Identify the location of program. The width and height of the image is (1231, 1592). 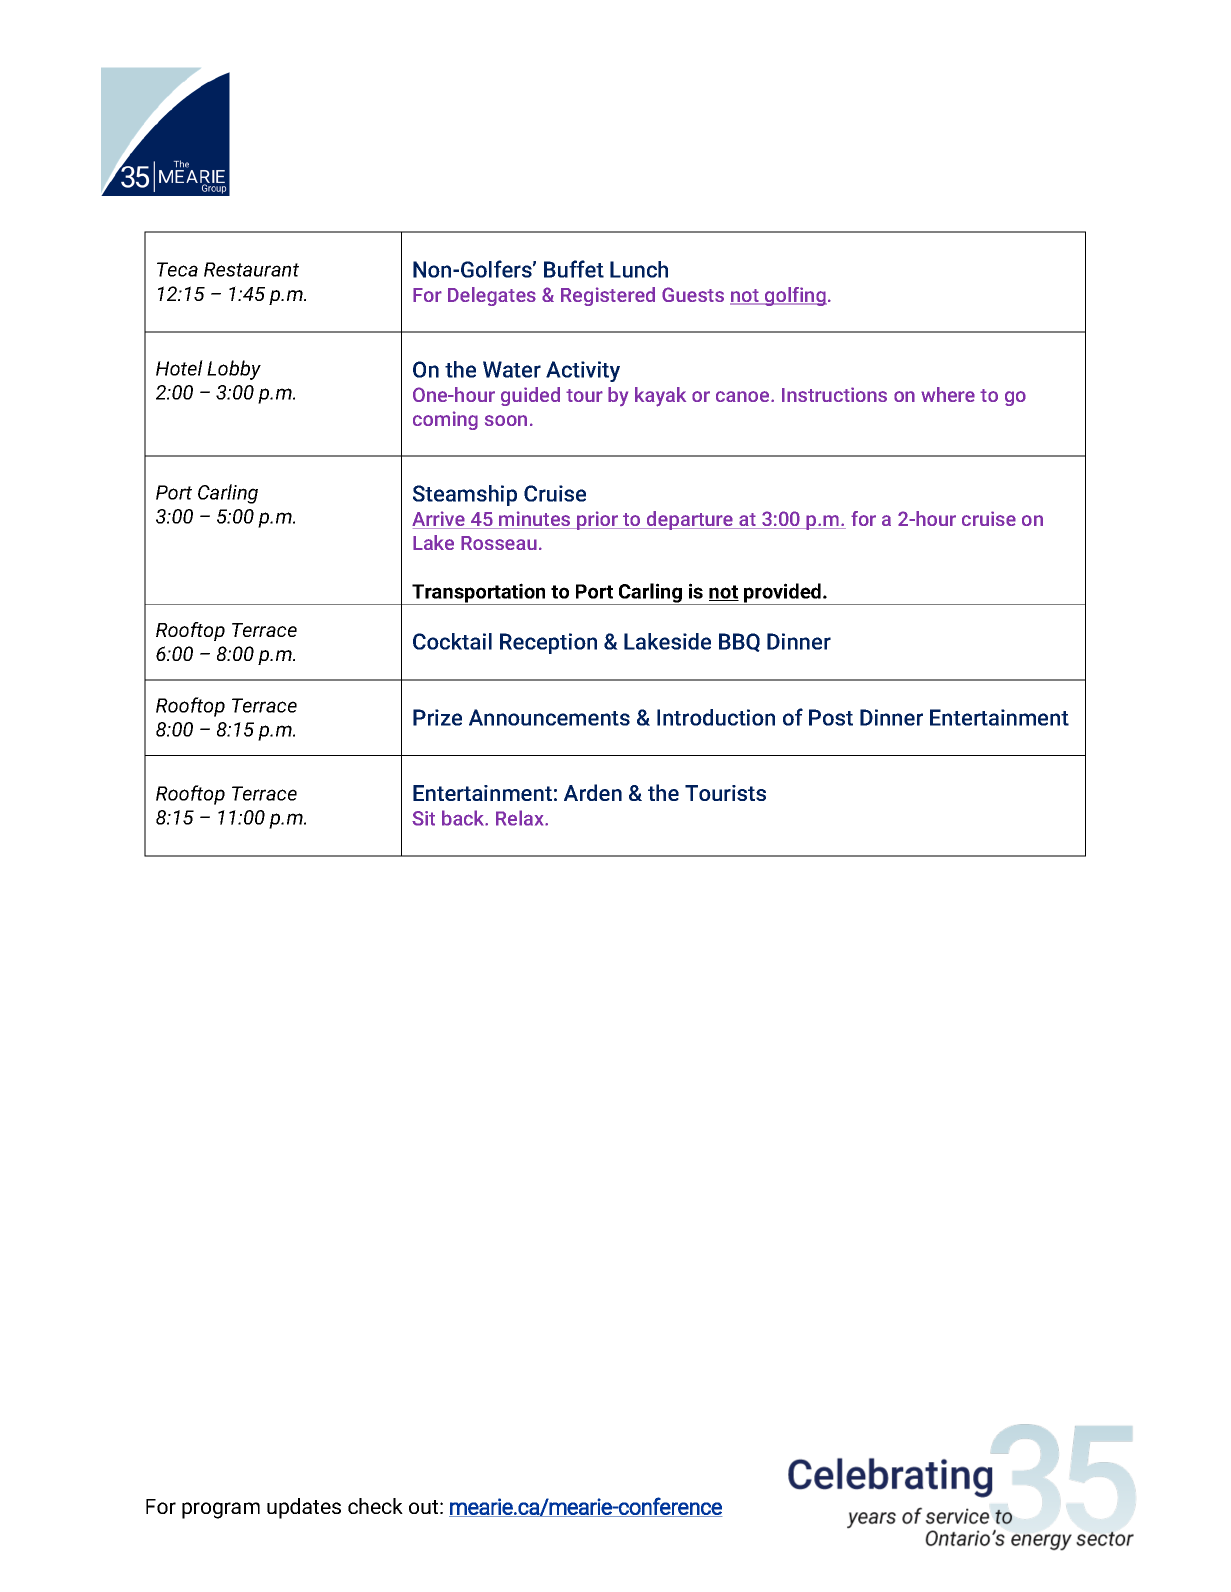
(221, 1510).
